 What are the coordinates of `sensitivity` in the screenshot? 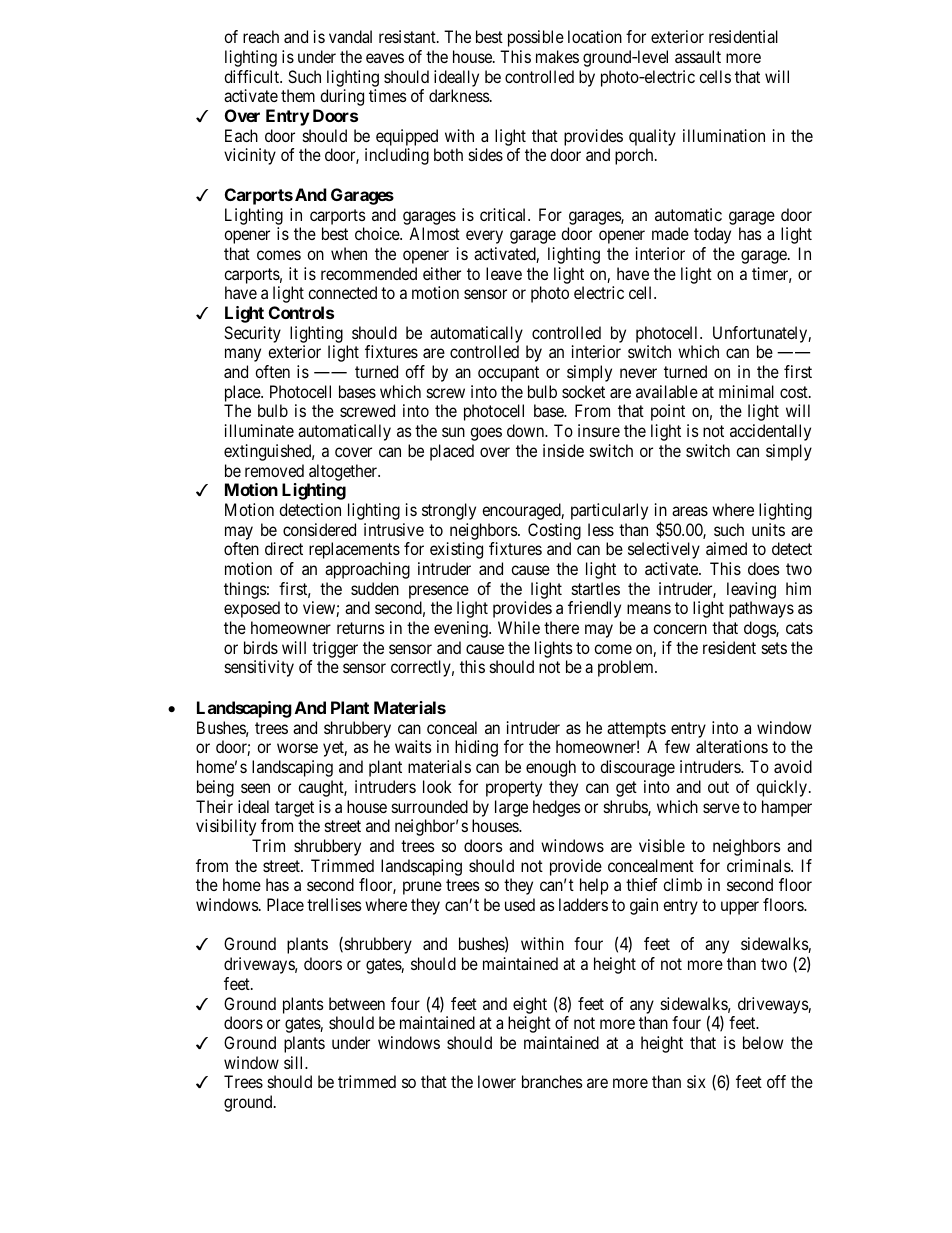 It's located at (259, 668).
